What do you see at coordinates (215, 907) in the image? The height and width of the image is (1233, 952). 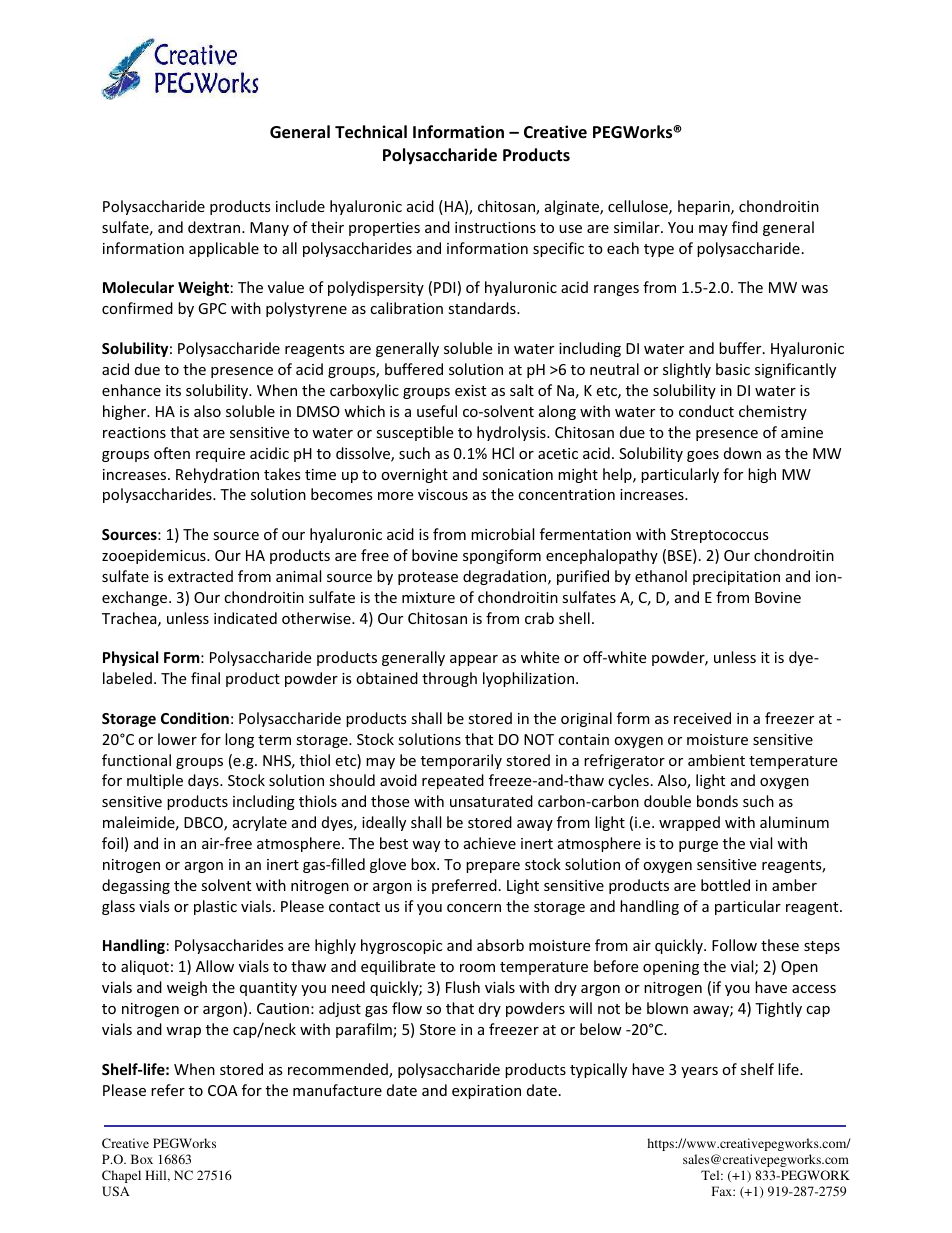 I see `plastic` at bounding box center [215, 907].
